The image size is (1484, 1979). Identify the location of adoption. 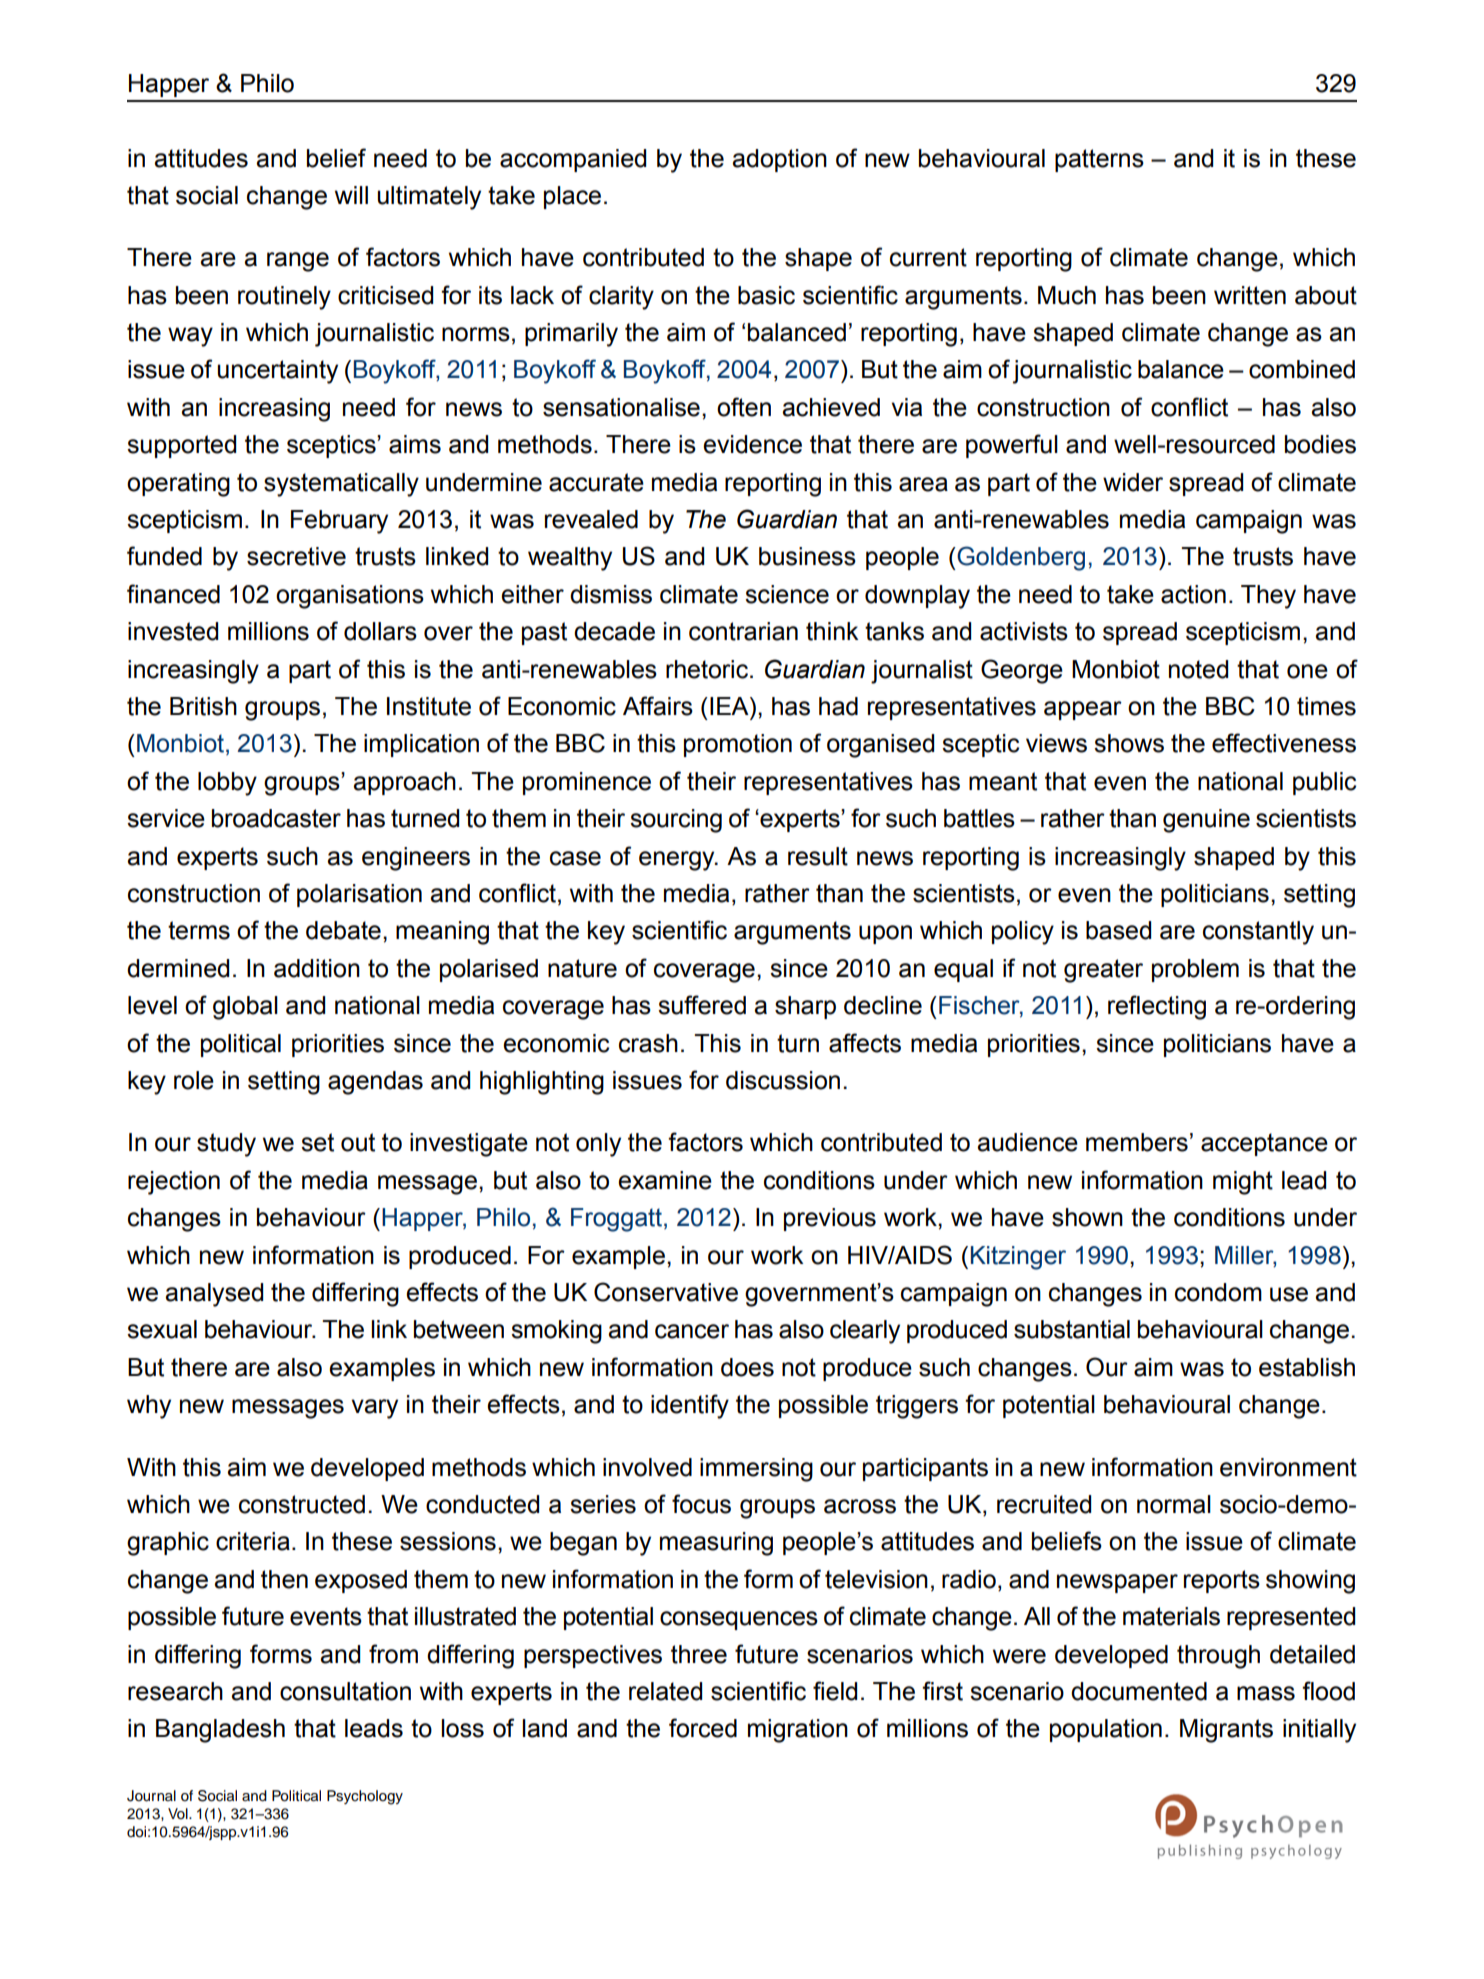
(779, 160).
